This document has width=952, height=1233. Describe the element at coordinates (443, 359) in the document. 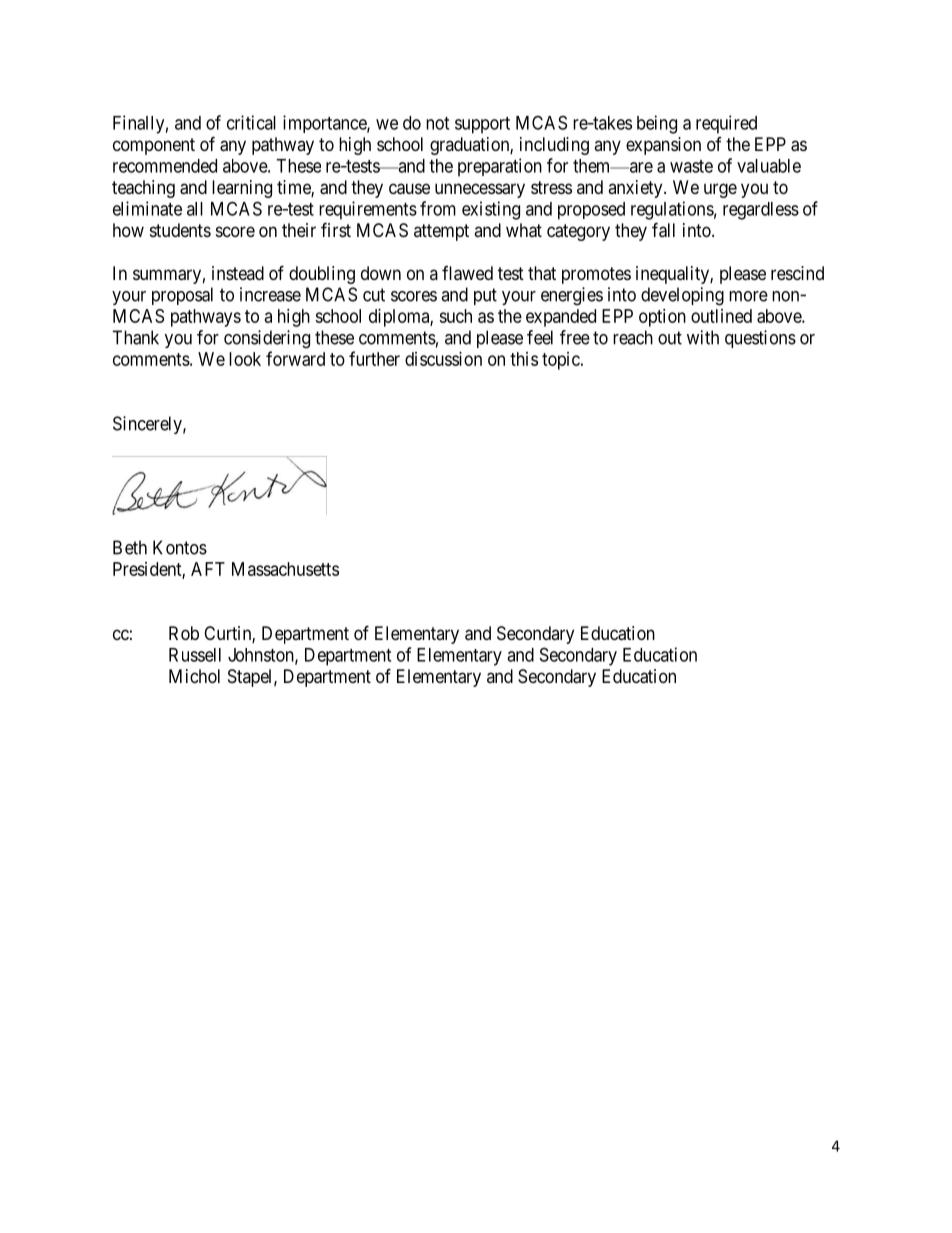

I see `discussion` at that location.
